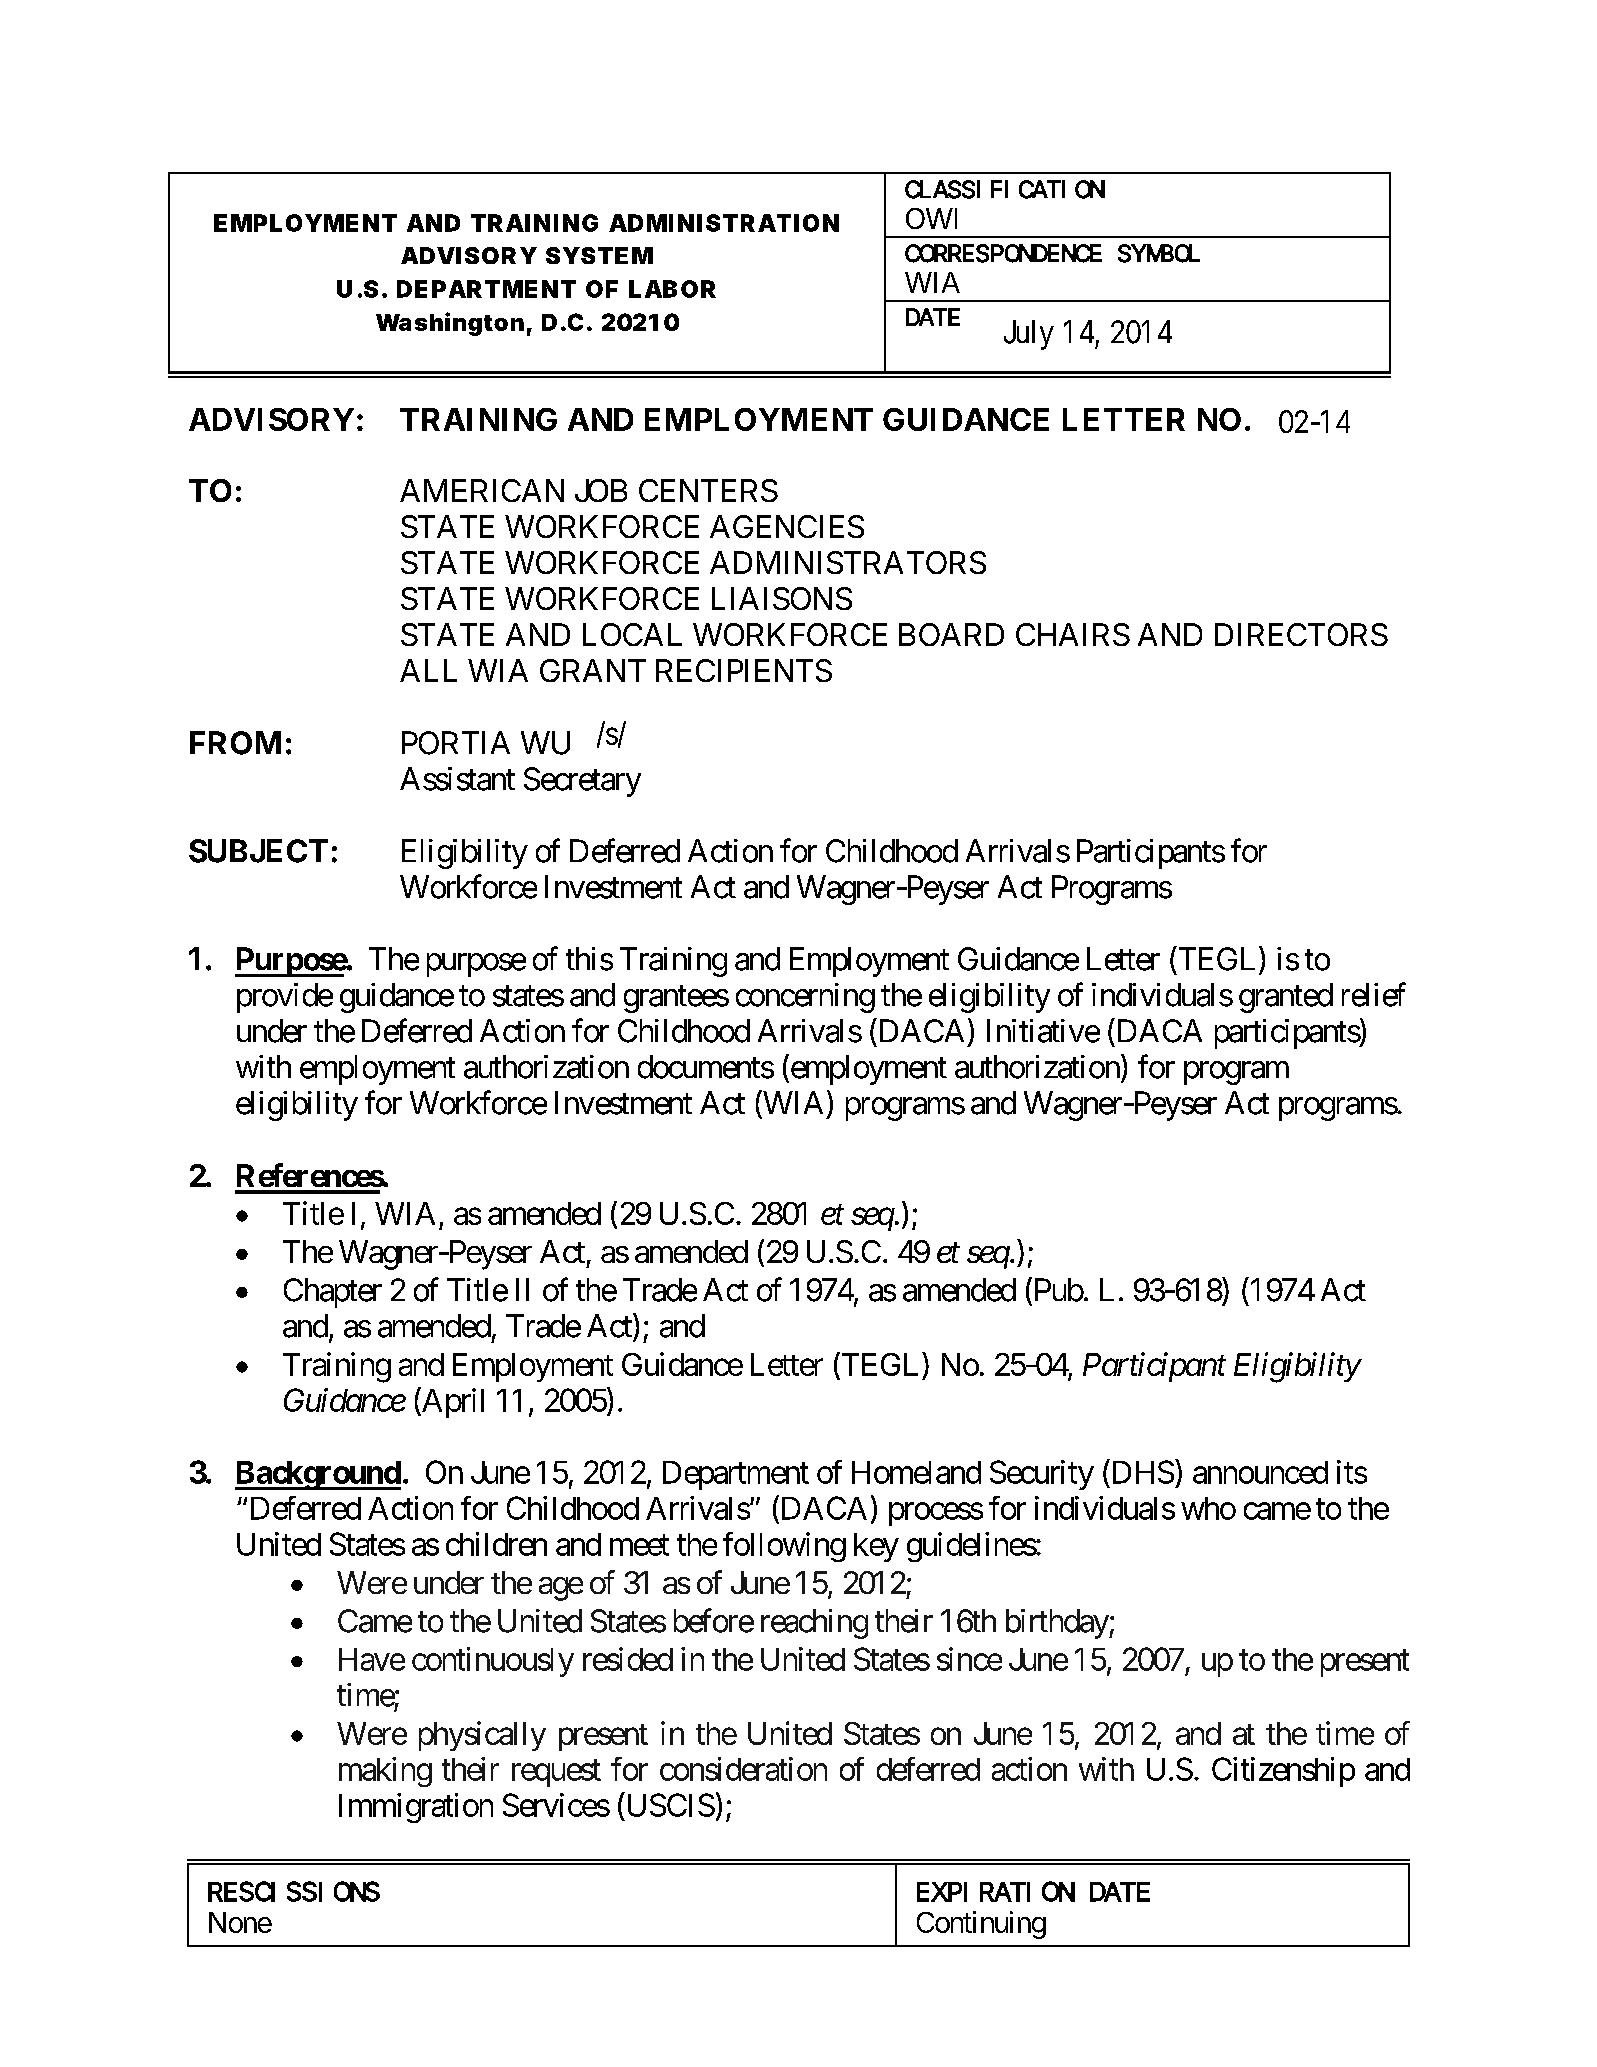 This screenshot has width=1597, height=2067. Describe the element at coordinates (582, 782) in the screenshot. I see `Secretary` at that location.
